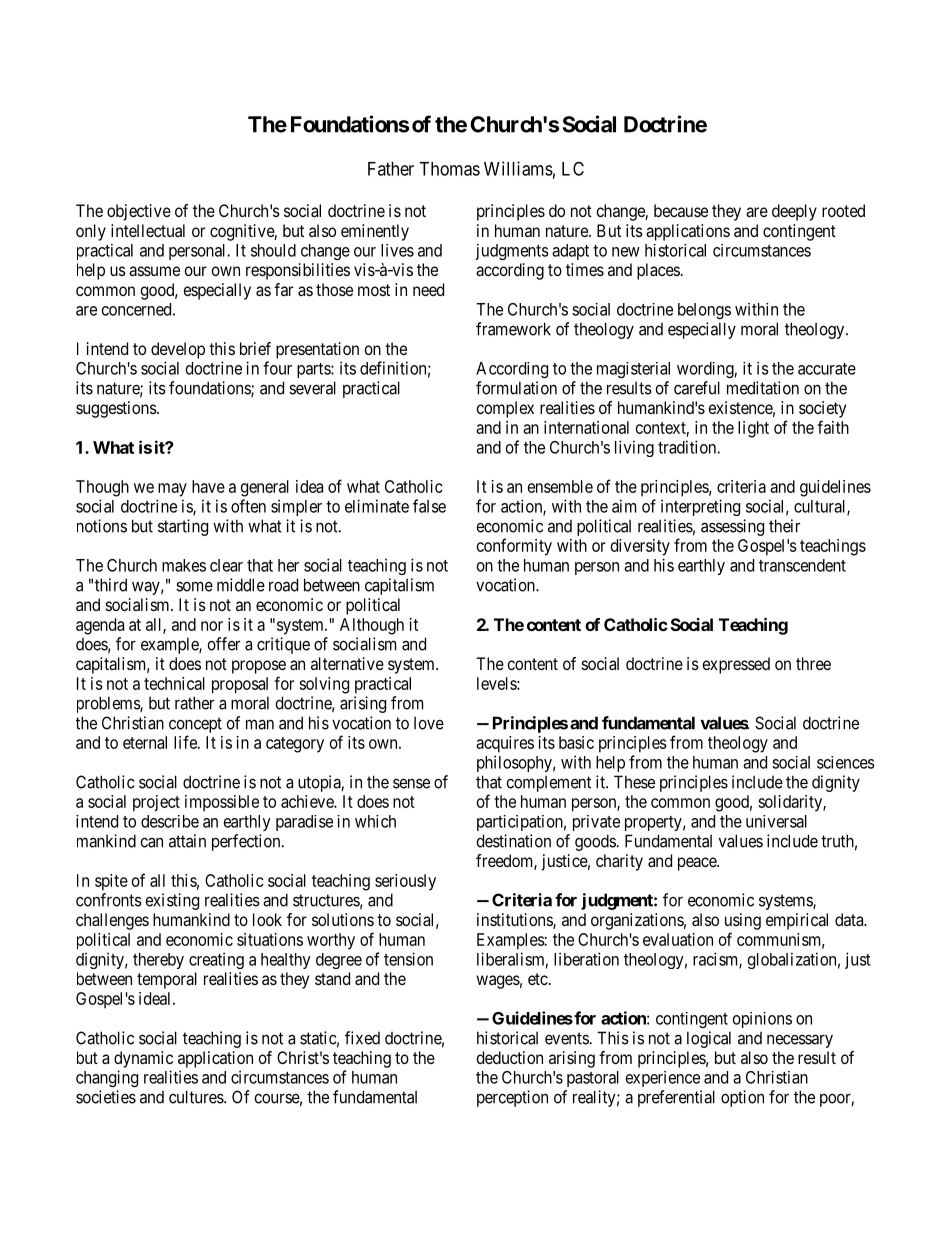  Describe the element at coordinates (700, 507) in the screenshot. I see `interpreting` at that location.
